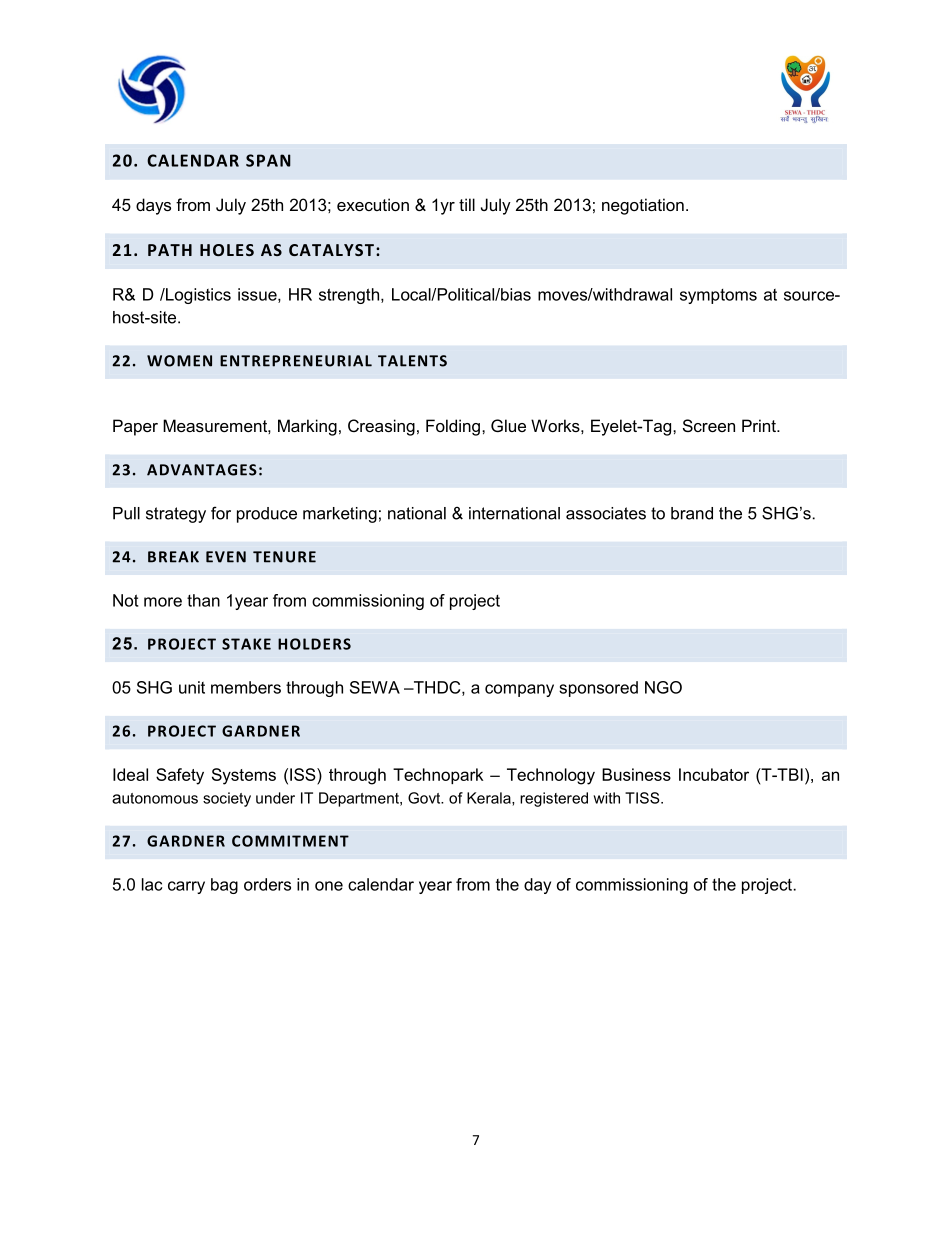 This image has height=1233, width=952. What do you see at coordinates (179, 361) in the image?
I see `WOMEN` at bounding box center [179, 361].
